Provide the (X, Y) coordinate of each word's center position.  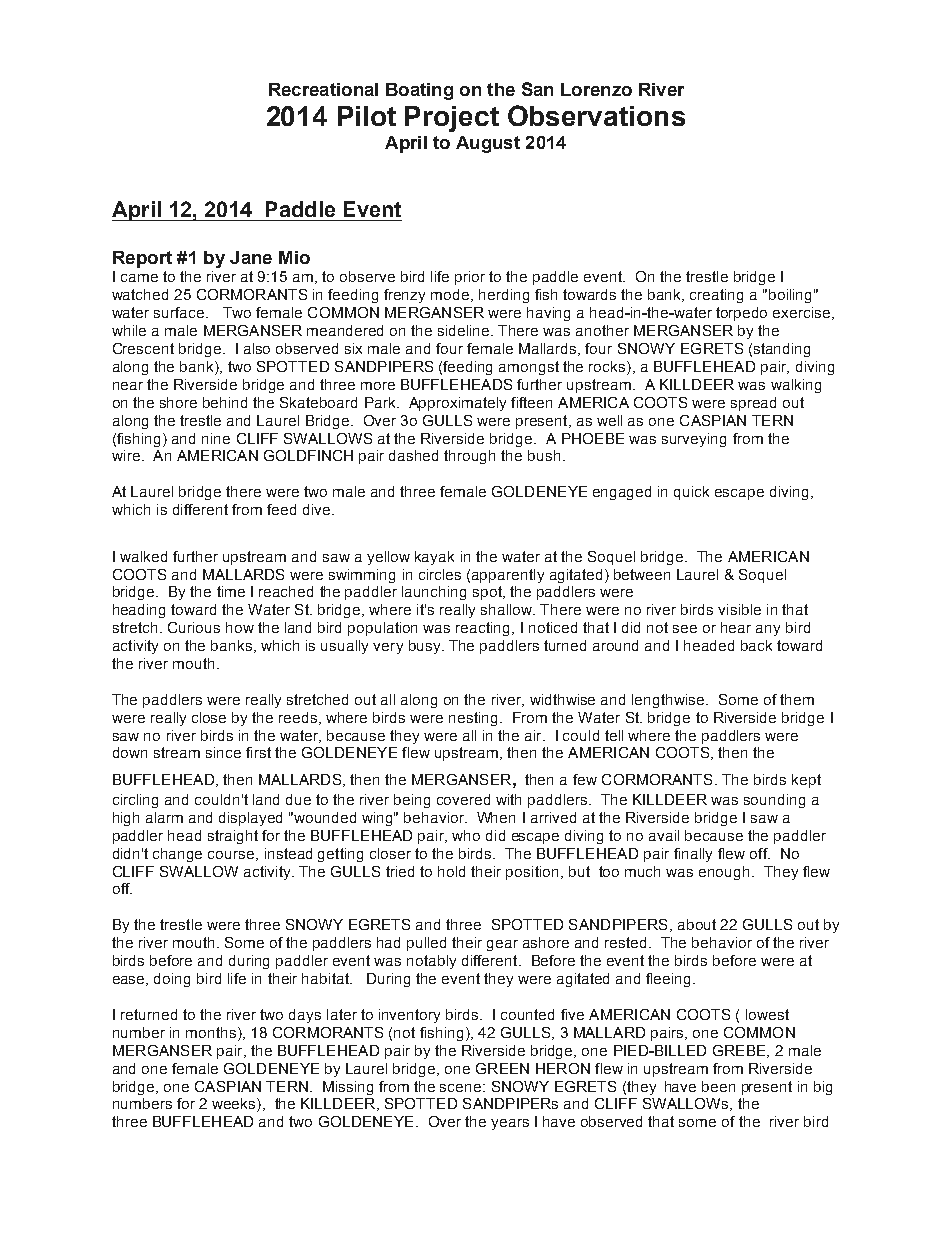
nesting (475, 719)
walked (143, 556)
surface (180, 312)
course (232, 856)
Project (452, 119)
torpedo (741, 314)
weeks (235, 1105)
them (797, 699)
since (223, 752)
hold (451, 871)
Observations (596, 115)
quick (691, 493)
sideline (465, 330)
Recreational (323, 89)
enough (724, 873)
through (469, 457)
